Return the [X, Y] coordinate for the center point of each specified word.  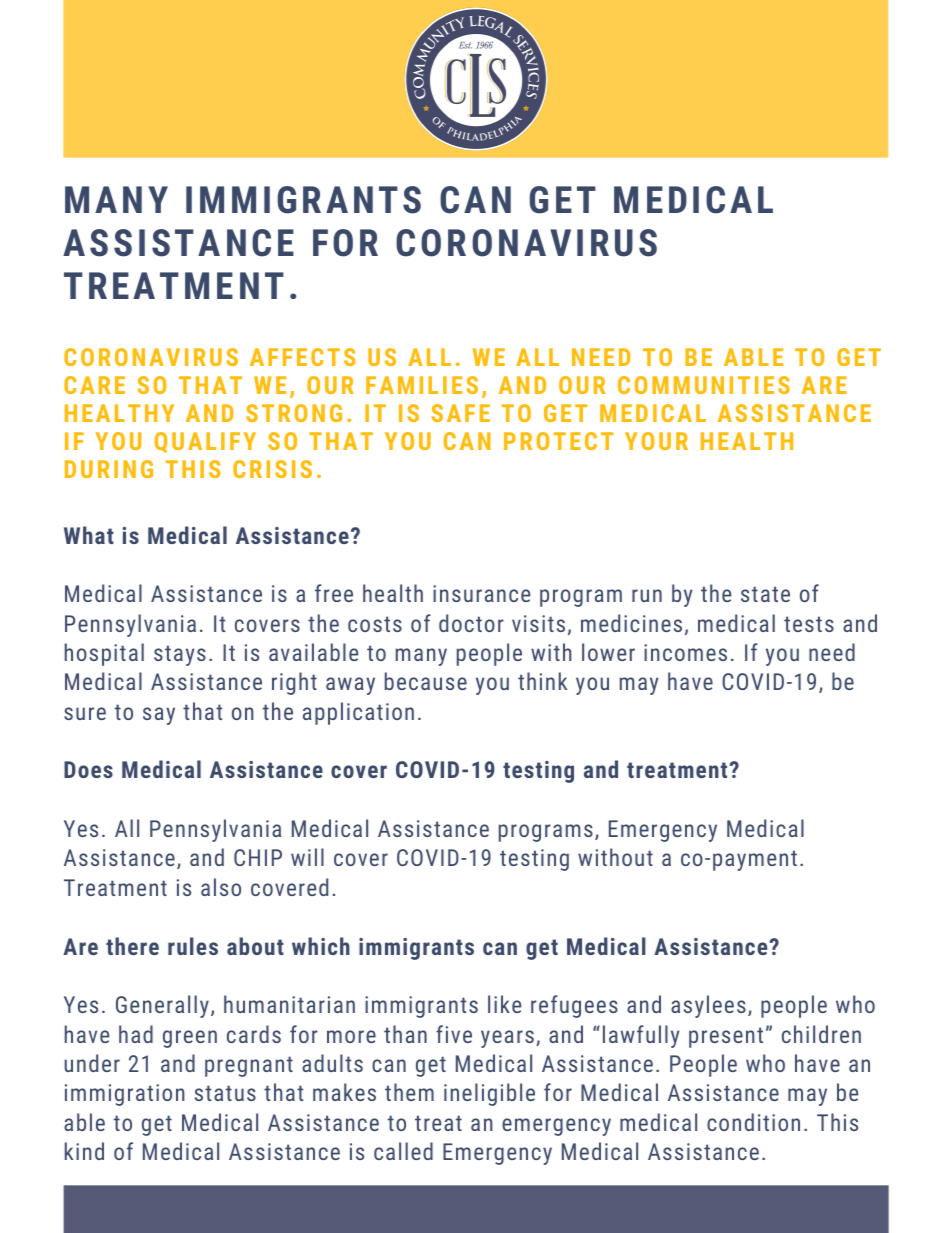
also [221, 887]
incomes [685, 652]
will [307, 857]
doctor [471, 623]
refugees [574, 1006]
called [403, 1151]
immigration [125, 1095]
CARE [94, 385]
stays [180, 655]
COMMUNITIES [704, 385]
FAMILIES [422, 385]
